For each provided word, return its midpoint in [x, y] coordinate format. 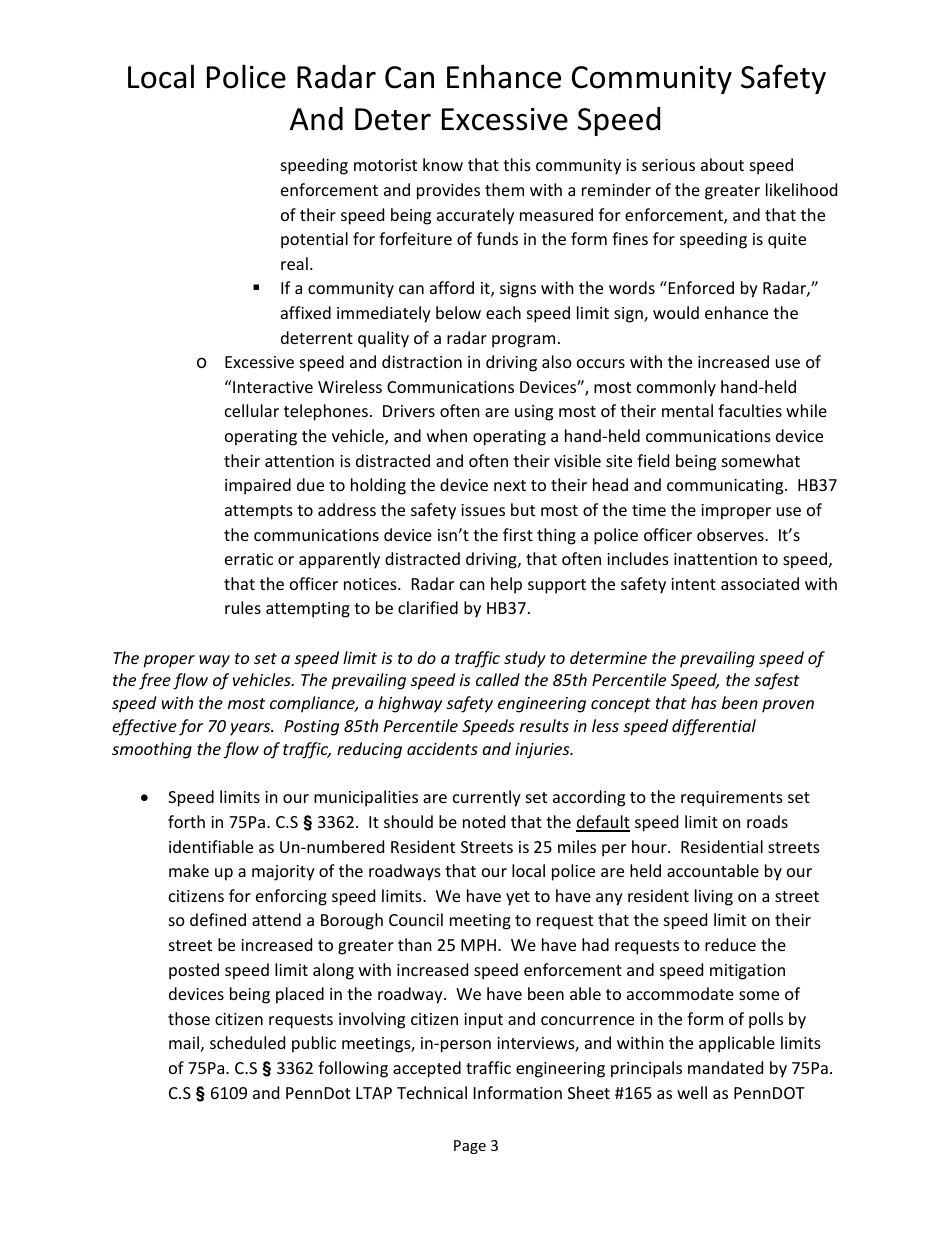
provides [448, 191]
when [447, 435]
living [714, 897]
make [189, 870]
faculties [750, 410]
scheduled [247, 1042]
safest [777, 681]
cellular [252, 410]
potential [314, 240]
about [722, 164]
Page [470, 1147]
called [498, 679]
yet [518, 898]
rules [243, 607]
